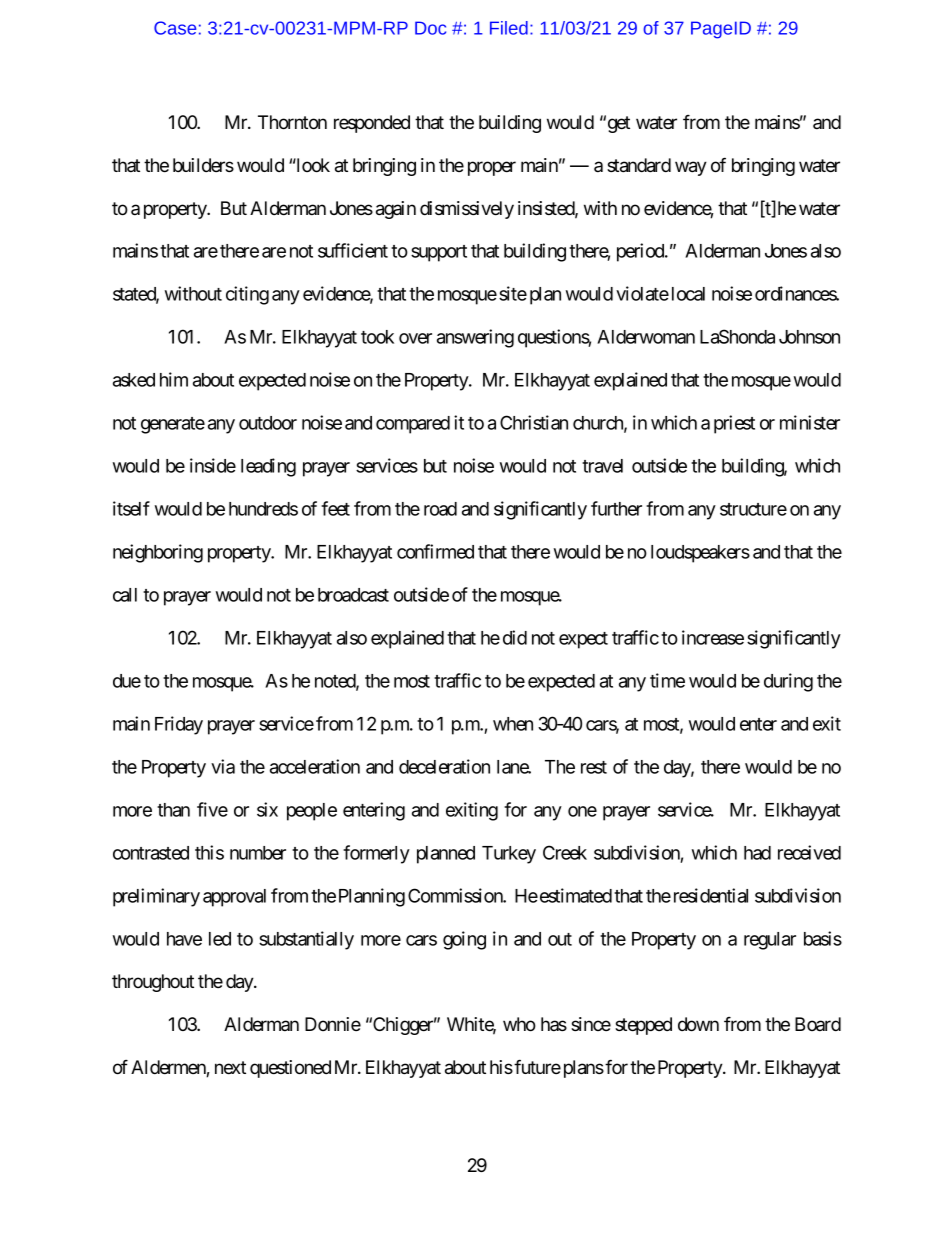 This page has height=1233, width=952. Describe the element at coordinates (175, 28) in the page. I see `Case` at that location.
